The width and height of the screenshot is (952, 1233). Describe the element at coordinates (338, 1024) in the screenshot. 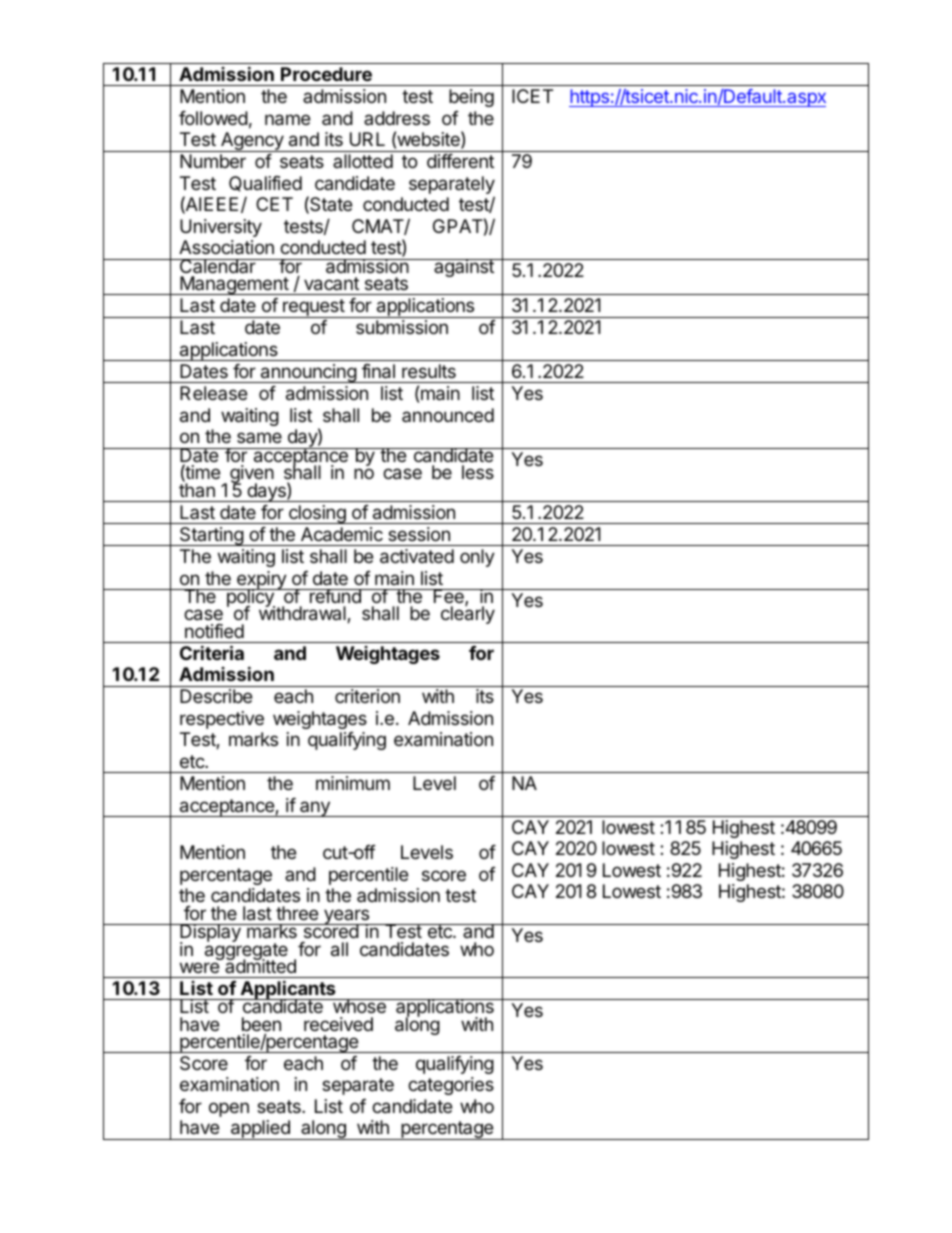

I see `received` at that location.
